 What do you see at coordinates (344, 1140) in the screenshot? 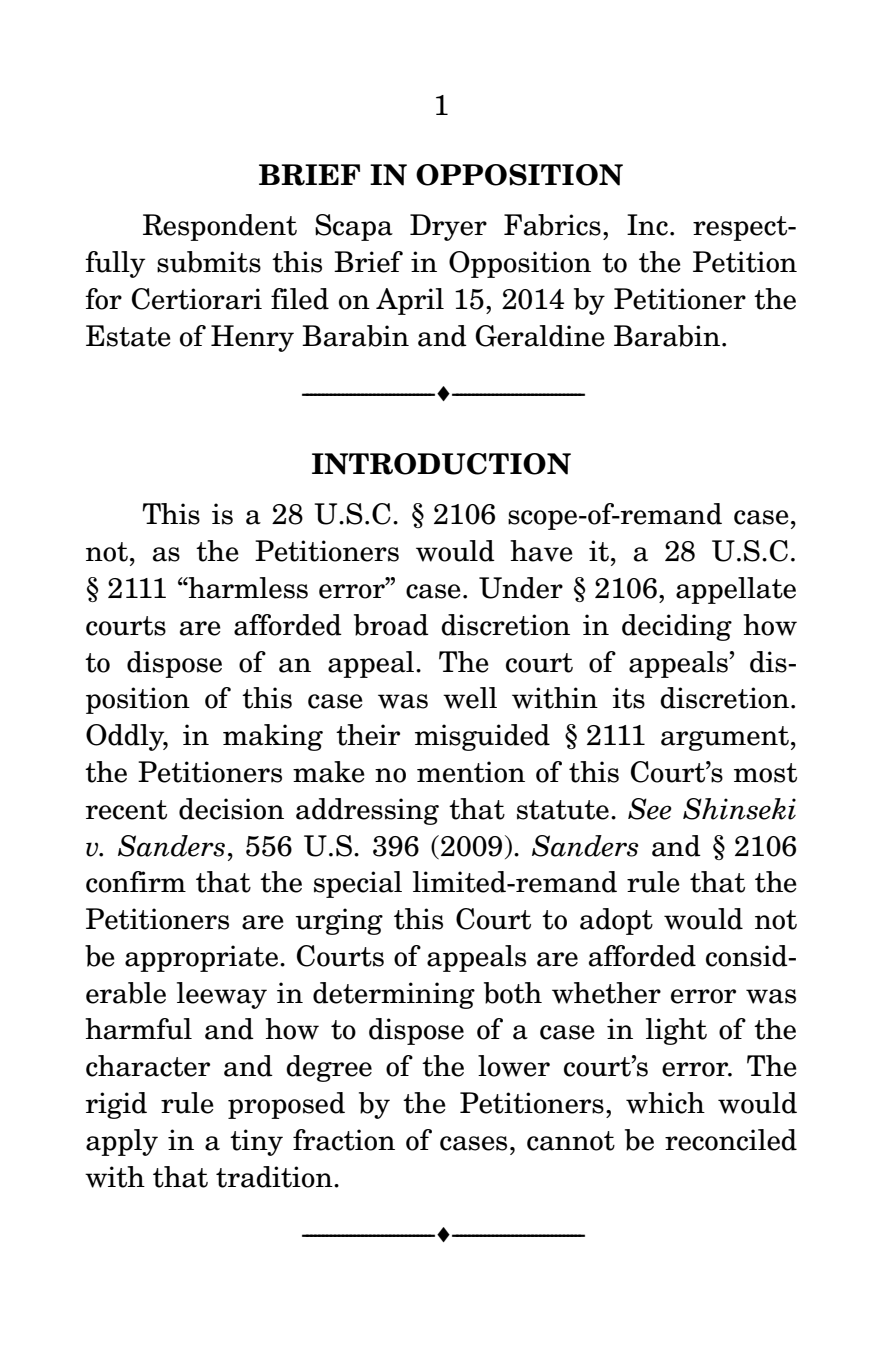
I see `fraction` at bounding box center [344, 1140].
